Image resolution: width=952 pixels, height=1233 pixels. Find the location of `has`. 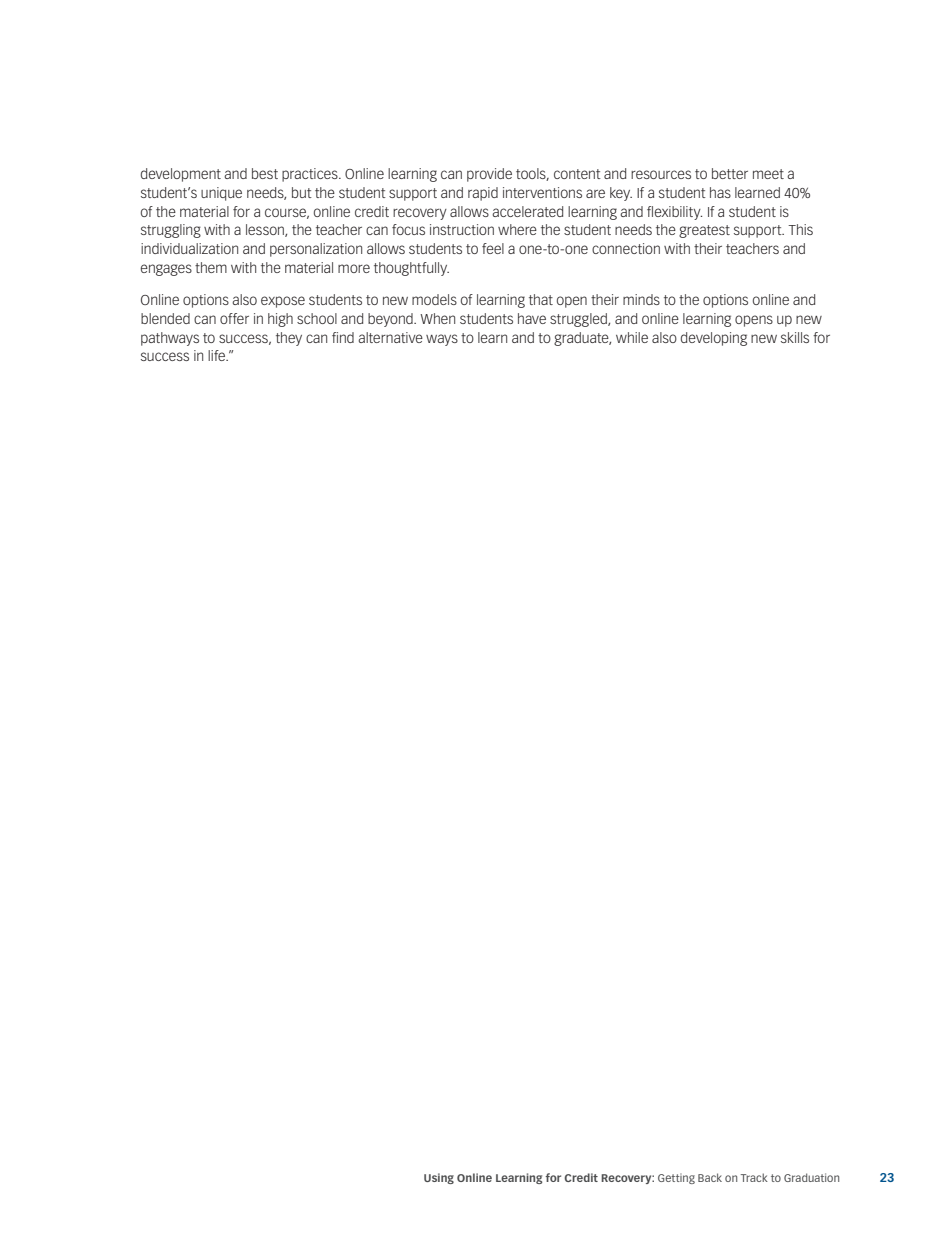

has is located at coordinates (720, 192).
